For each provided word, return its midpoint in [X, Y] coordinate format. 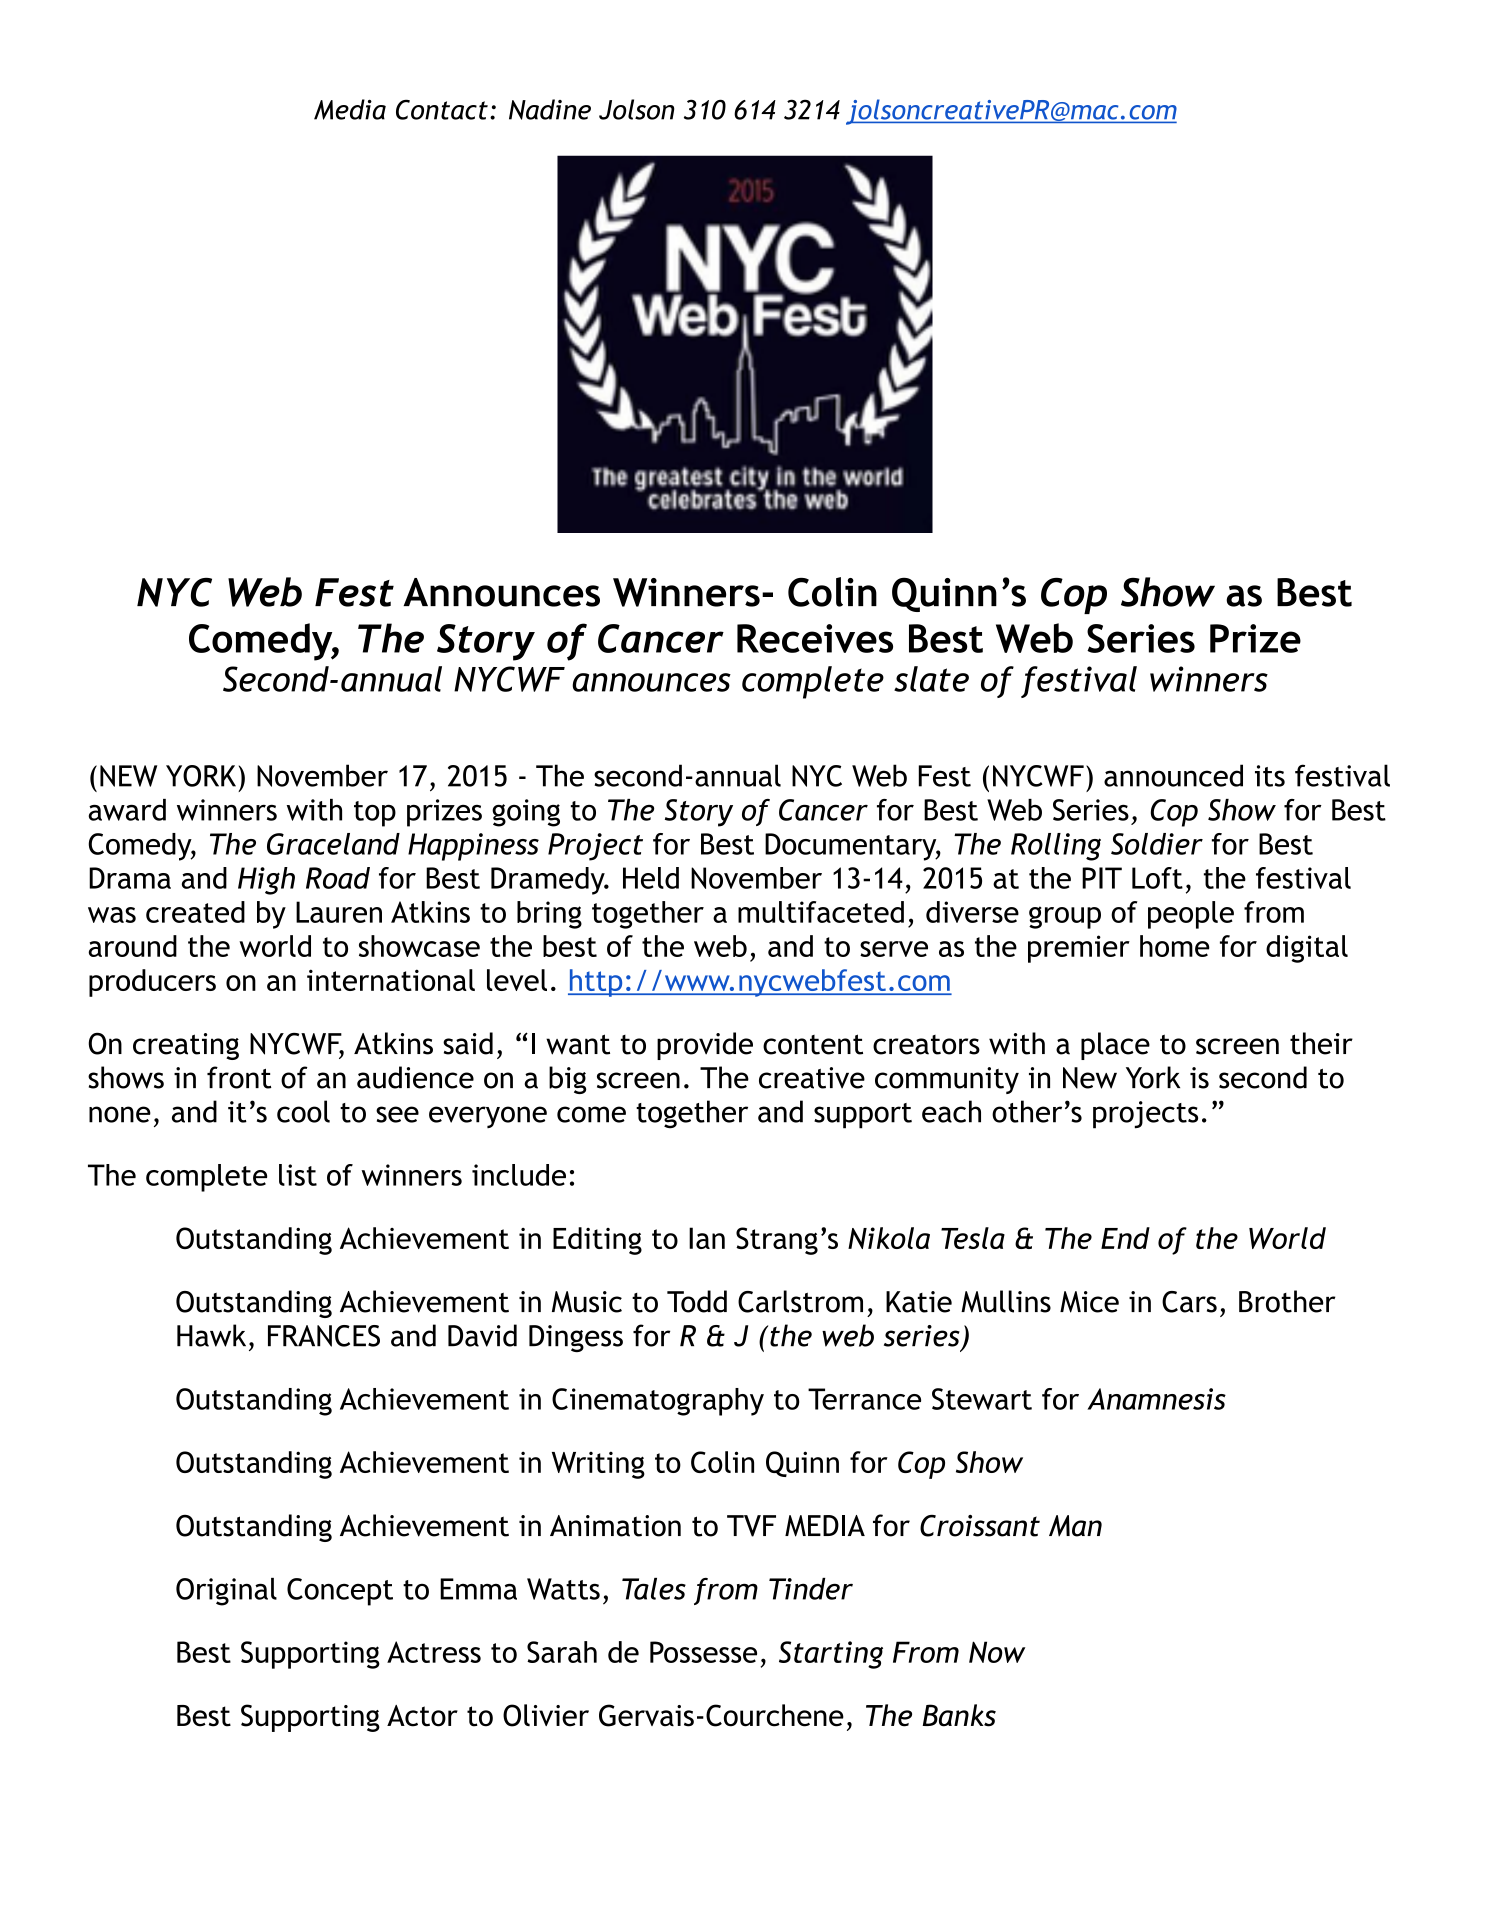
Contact [442, 109]
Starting [831, 1655]
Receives [815, 638]
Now [997, 1652]
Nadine [550, 109]
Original [226, 1592]
